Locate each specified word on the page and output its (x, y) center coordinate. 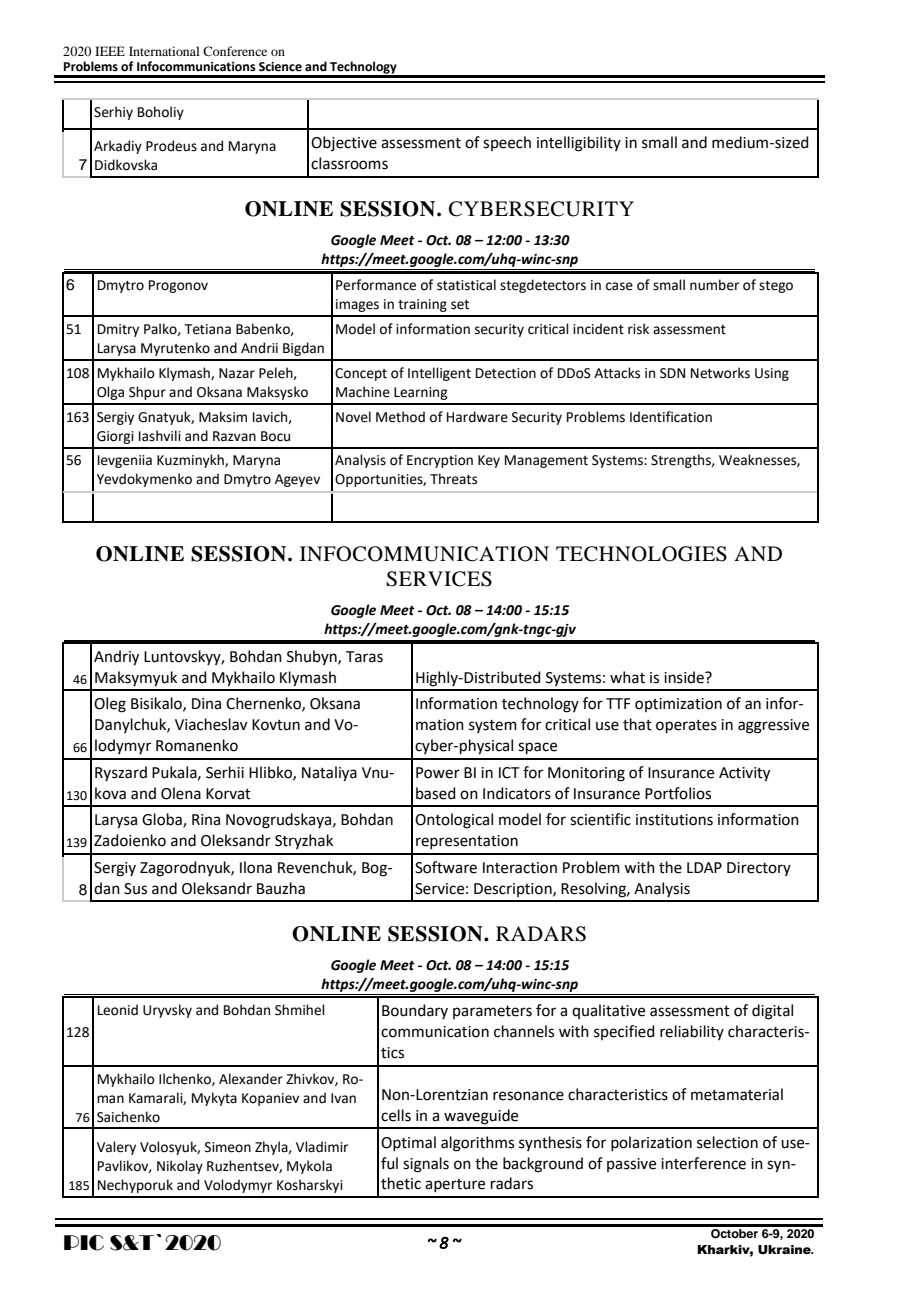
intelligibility (579, 144)
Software (446, 867)
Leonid (118, 1010)
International (164, 51)
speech (507, 143)
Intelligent (439, 374)
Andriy (116, 658)
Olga (110, 393)
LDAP (704, 867)
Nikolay (180, 1167)
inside (685, 677)
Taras (364, 657)
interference (703, 1163)
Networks (720, 373)
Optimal (408, 1143)
